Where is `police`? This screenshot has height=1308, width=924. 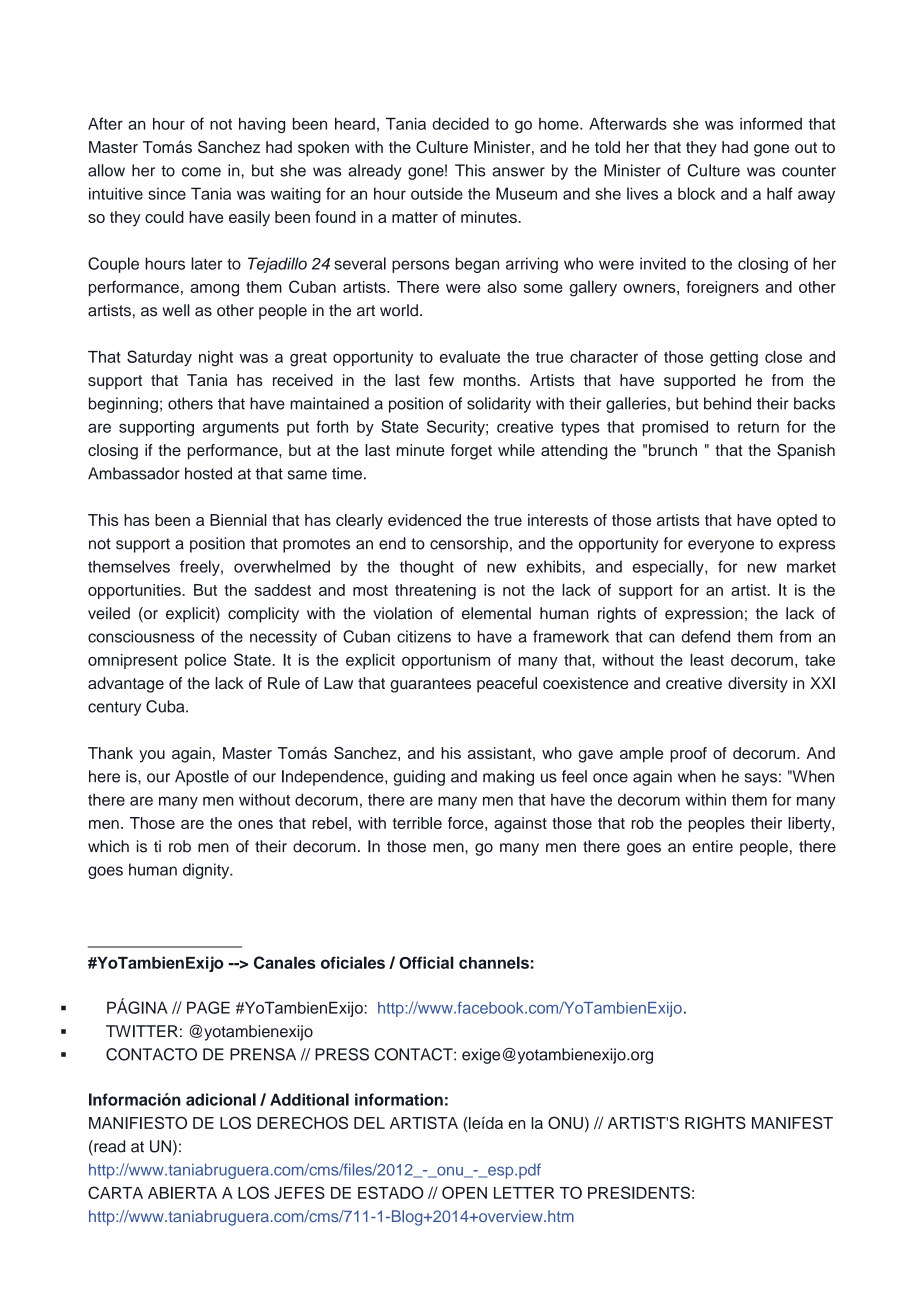
police is located at coordinates (205, 661).
